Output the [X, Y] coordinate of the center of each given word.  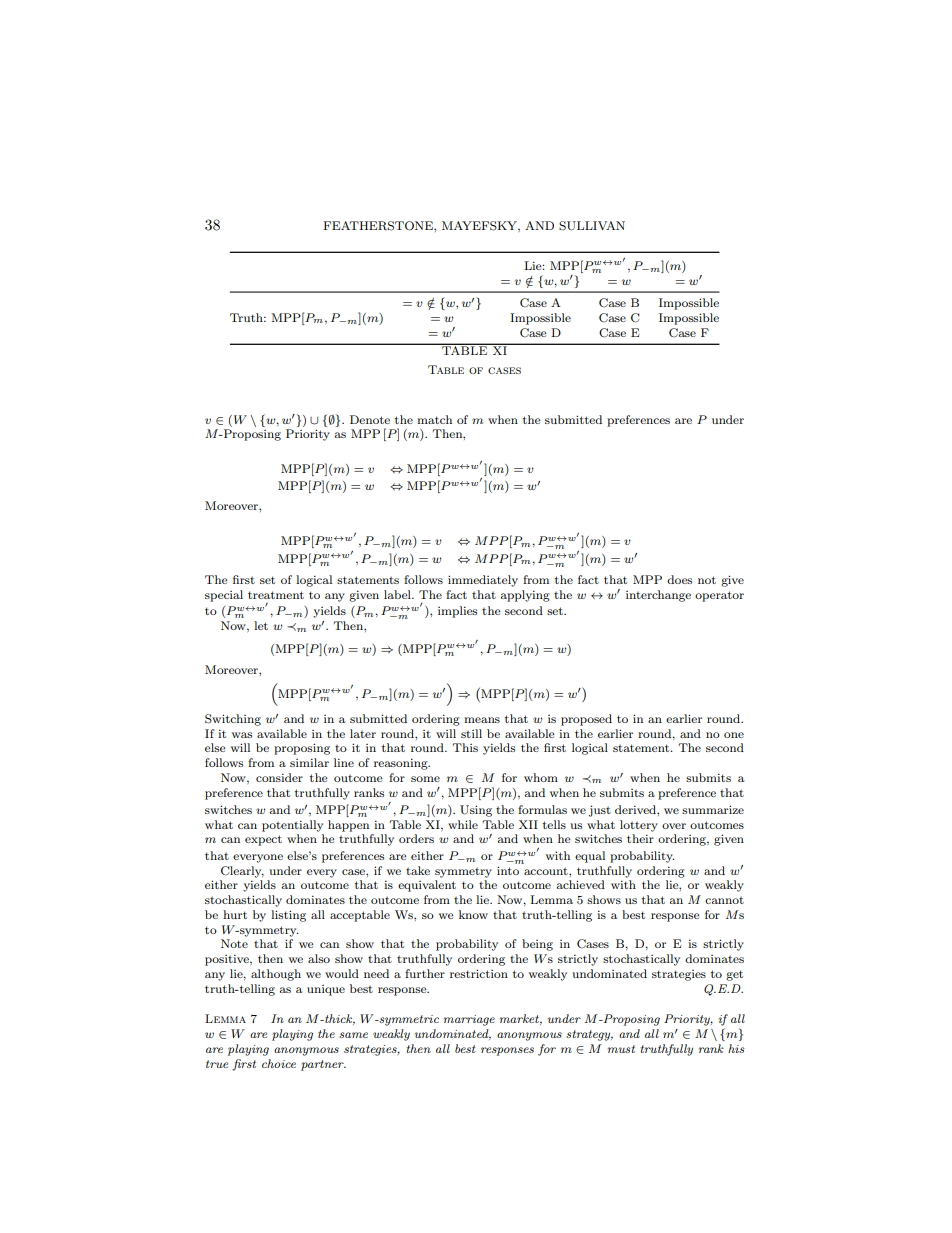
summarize [713, 809]
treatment [276, 595]
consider [279, 777]
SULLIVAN [592, 226]
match [434, 419]
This [465, 747]
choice [279, 1063]
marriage [469, 1020]
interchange [658, 596]
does [679, 579]
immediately [483, 581]
